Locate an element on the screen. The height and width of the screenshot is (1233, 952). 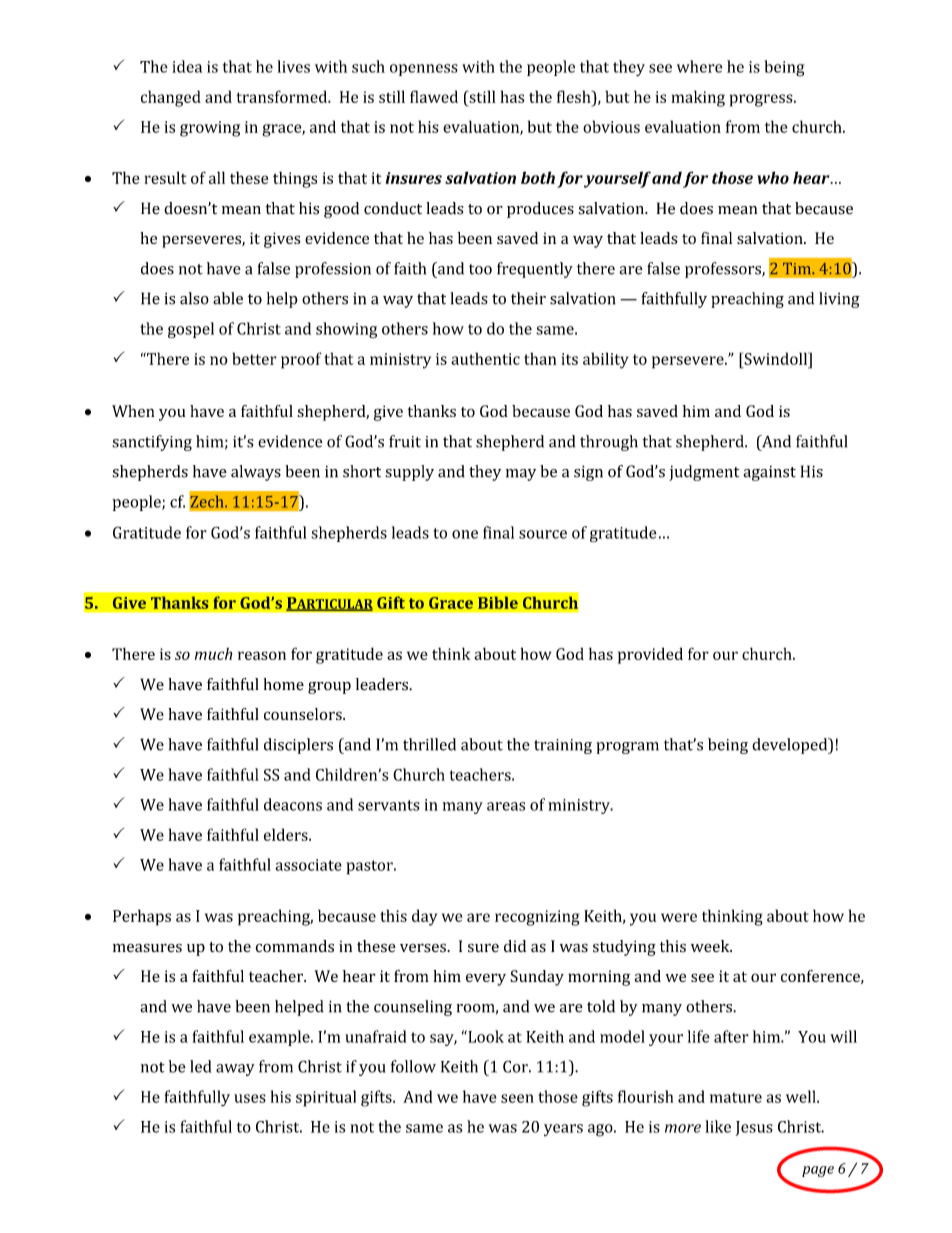
uses is located at coordinates (250, 1098).
